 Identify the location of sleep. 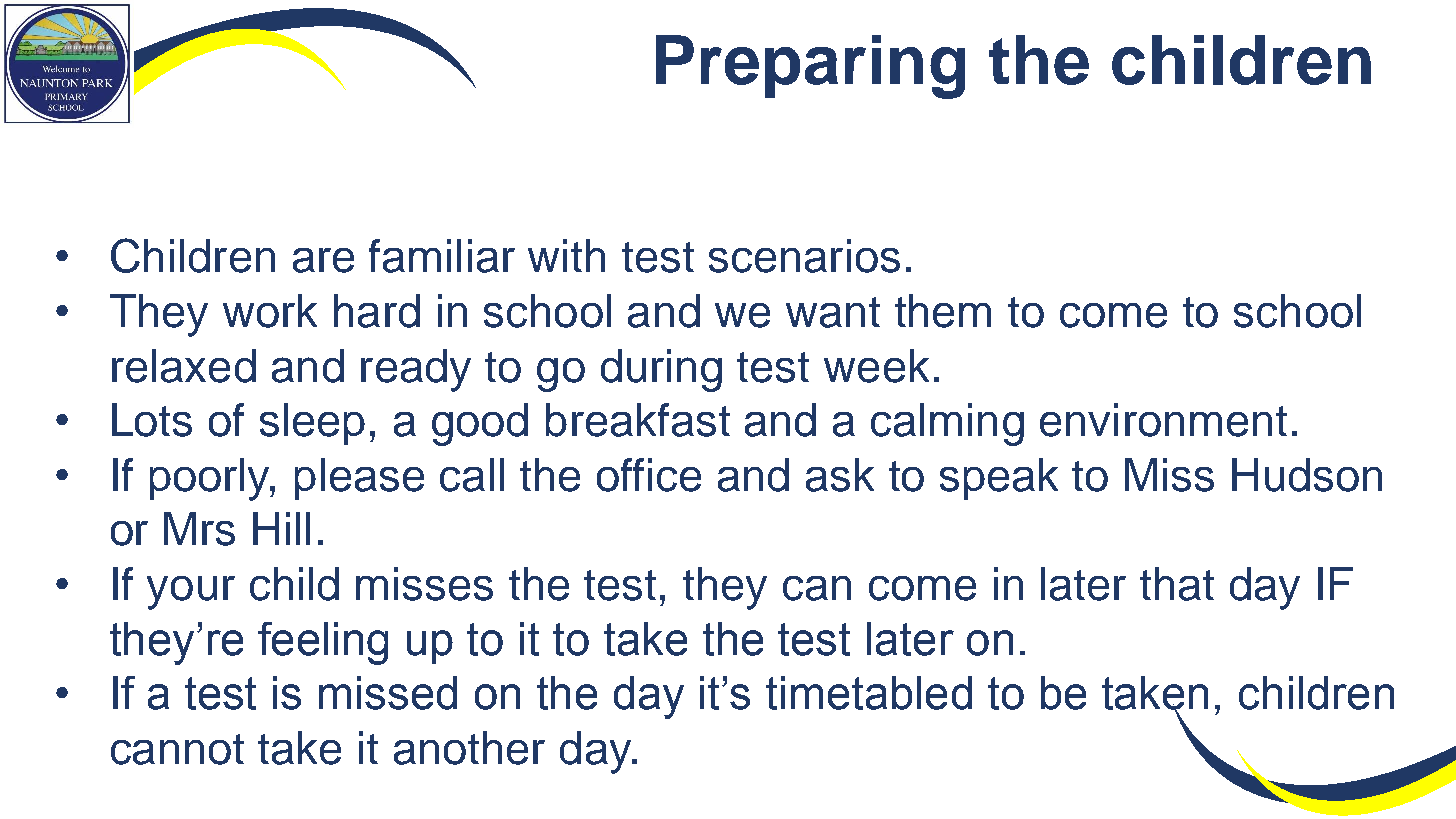
(312, 424).
